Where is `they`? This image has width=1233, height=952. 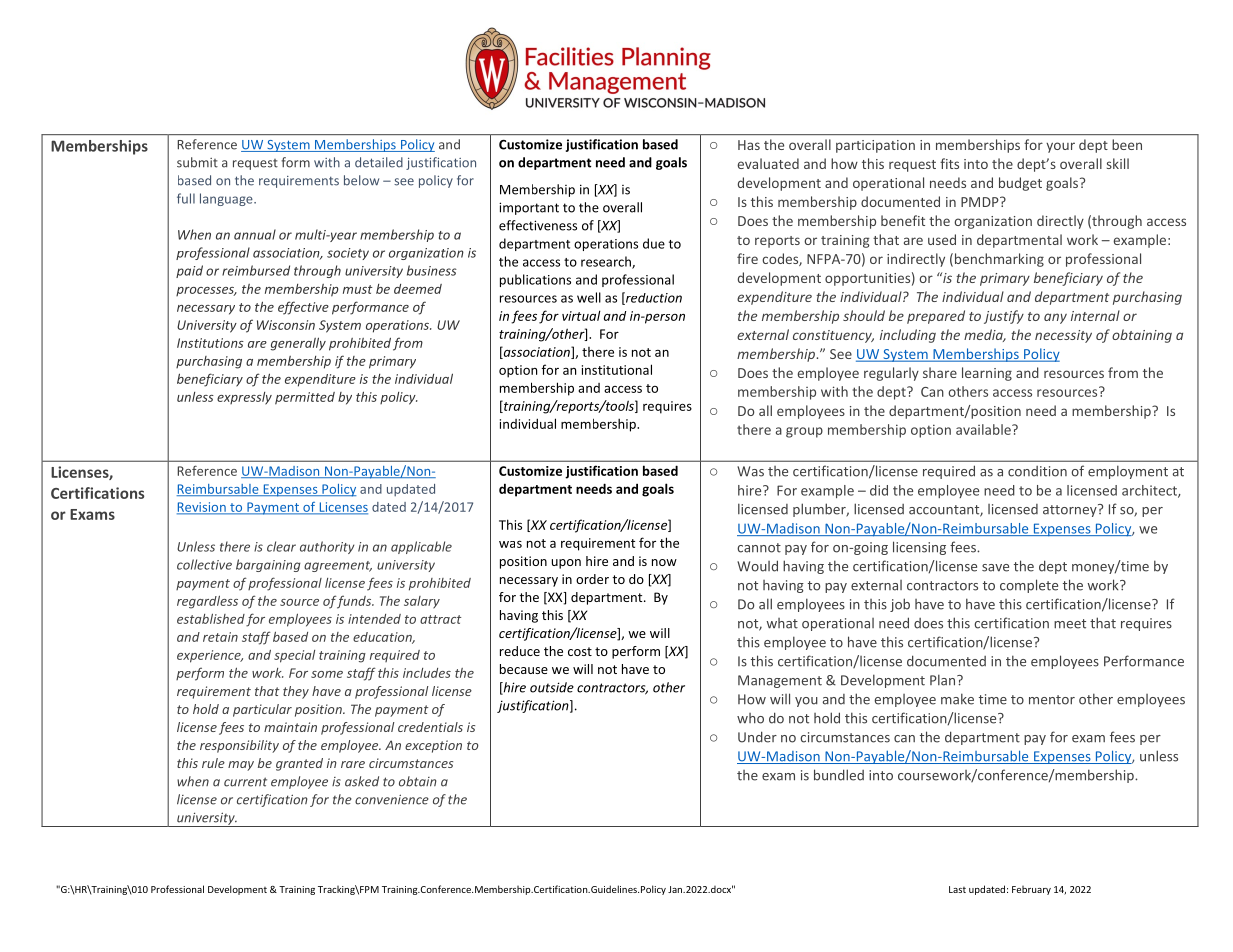
they is located at coordinates (296, 692).
